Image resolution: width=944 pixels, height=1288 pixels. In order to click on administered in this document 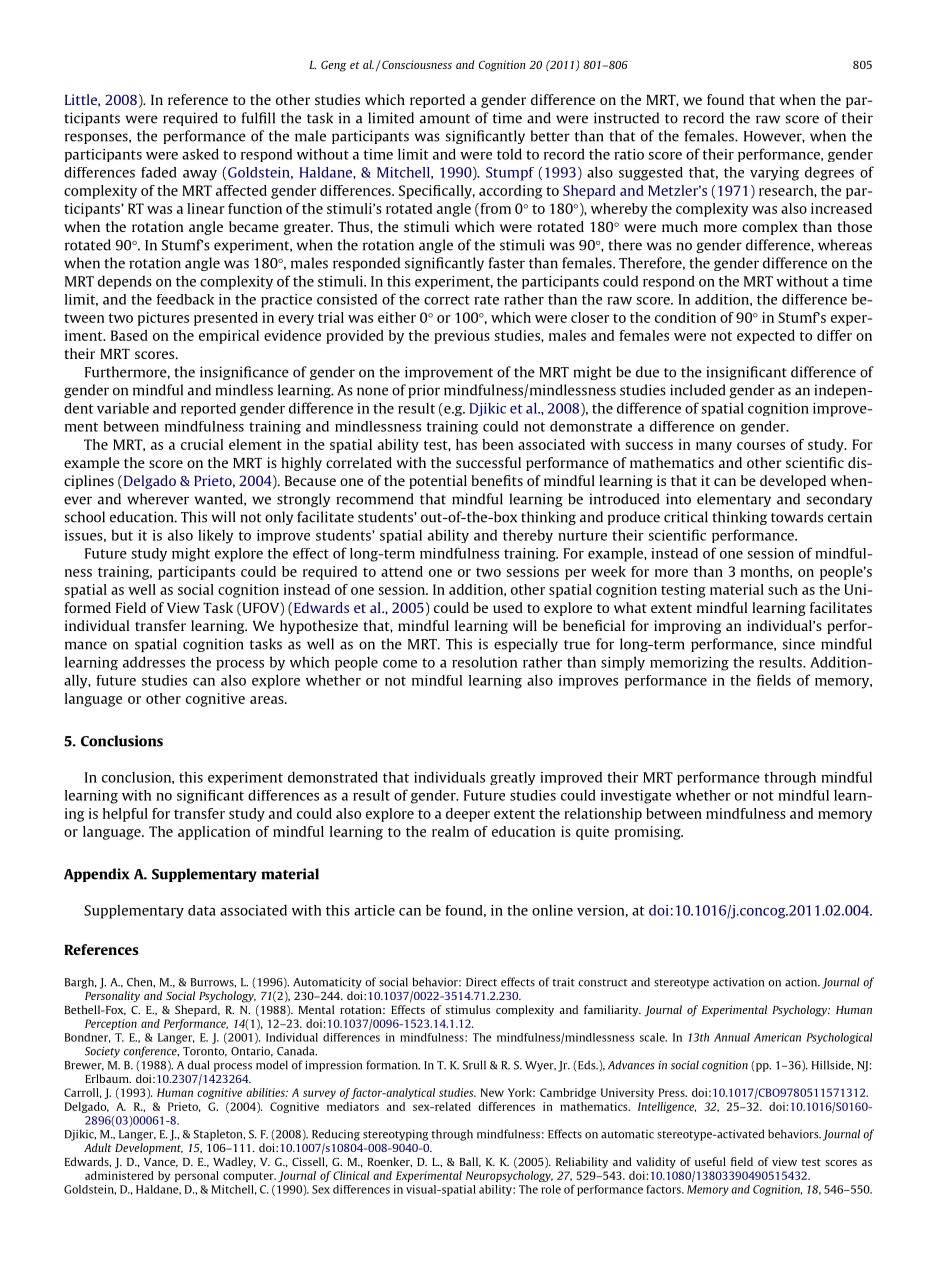, I will do `click(119, 1175)`.
